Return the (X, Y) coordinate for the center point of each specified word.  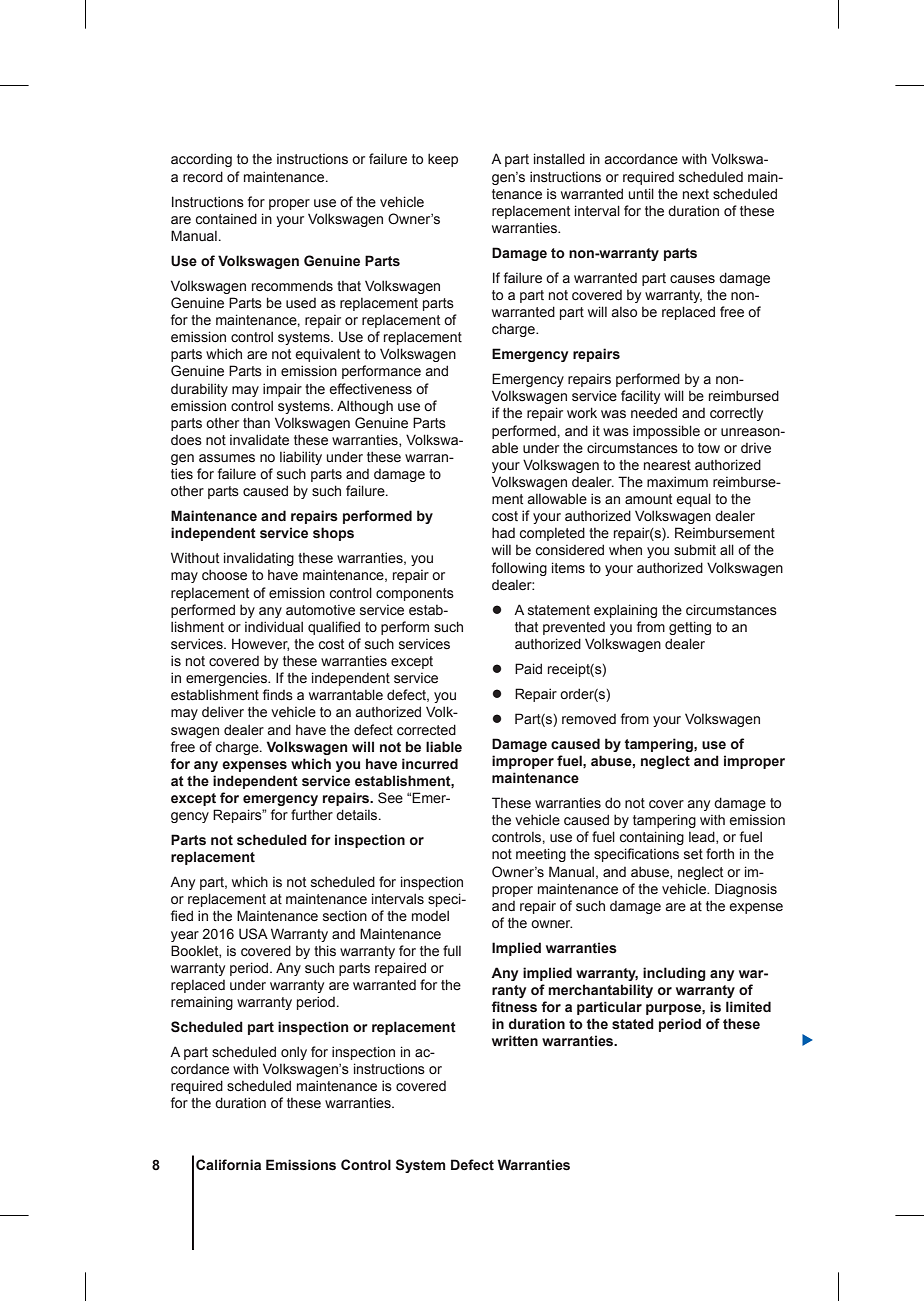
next (696, 194)
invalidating (259, 559)
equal (693, 500)
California (228, 1164)
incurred (430, 764)
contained (226, 219)
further (312, 815)
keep (443, 160)
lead (703, 837)
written (515, 1041)
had (503, 532)
